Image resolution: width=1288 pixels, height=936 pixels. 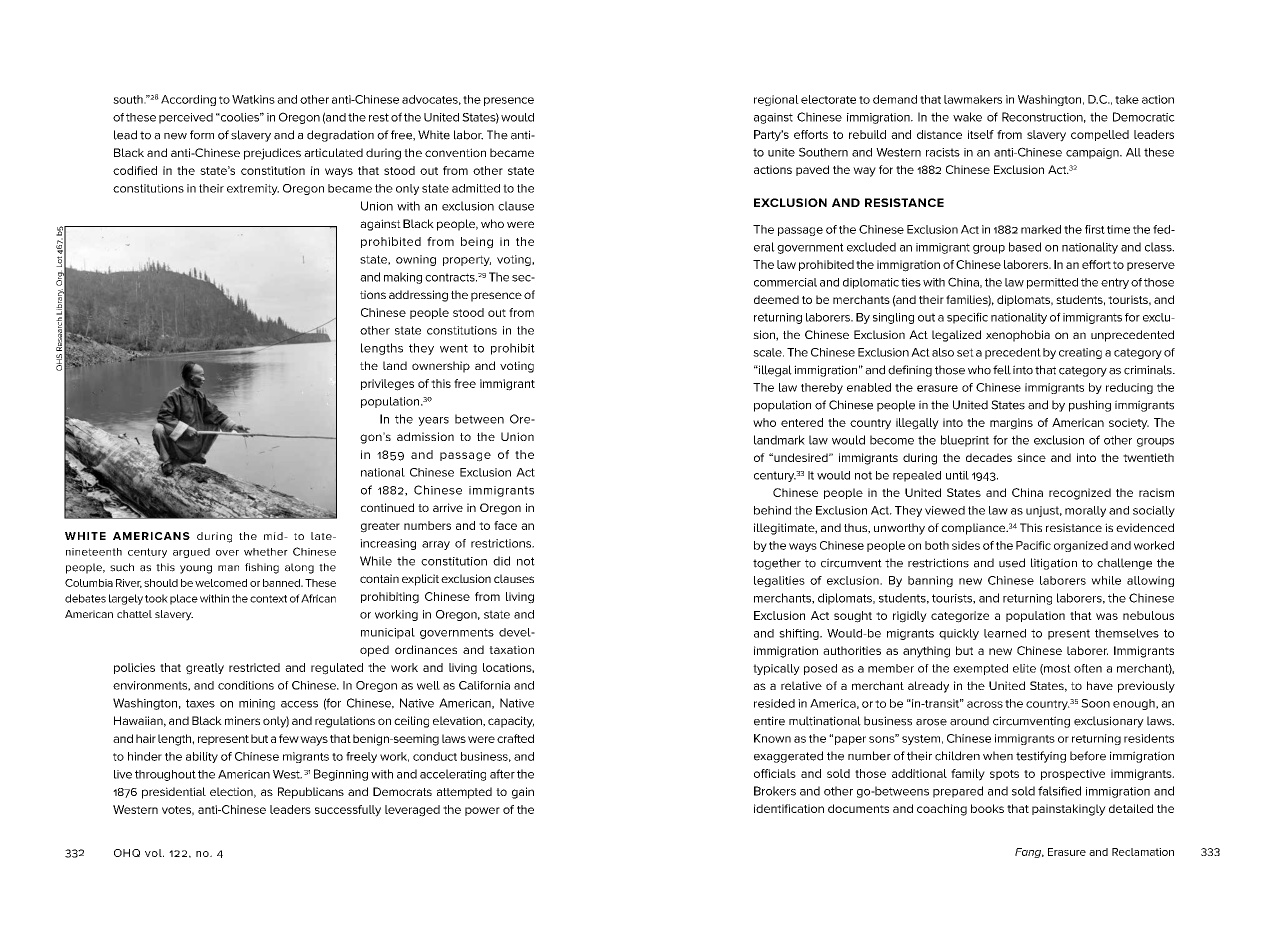 I want to click on making, so click(x=403, y=278).
